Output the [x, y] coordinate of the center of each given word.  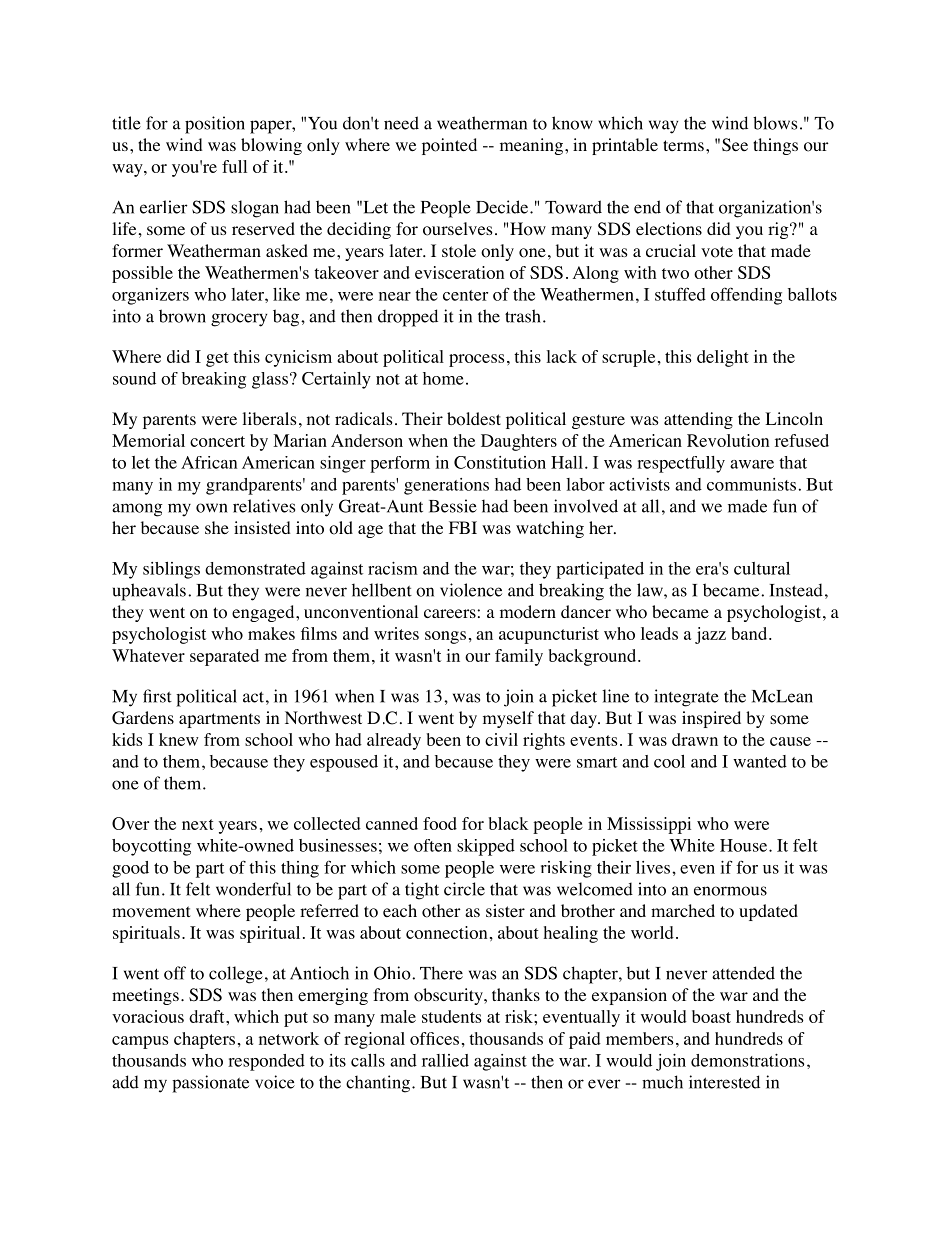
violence [471, 590]
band [750, 633]
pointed [449, 146]
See [735, 145]
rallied [445, 1060]
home [443, 378]
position [215, 125]
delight [723, 358]
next [198, 824]
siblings [171, 570]
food [440, 823]
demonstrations [747, 1060]
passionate [210, 1084]
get [217, 359]
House [743, 845]
